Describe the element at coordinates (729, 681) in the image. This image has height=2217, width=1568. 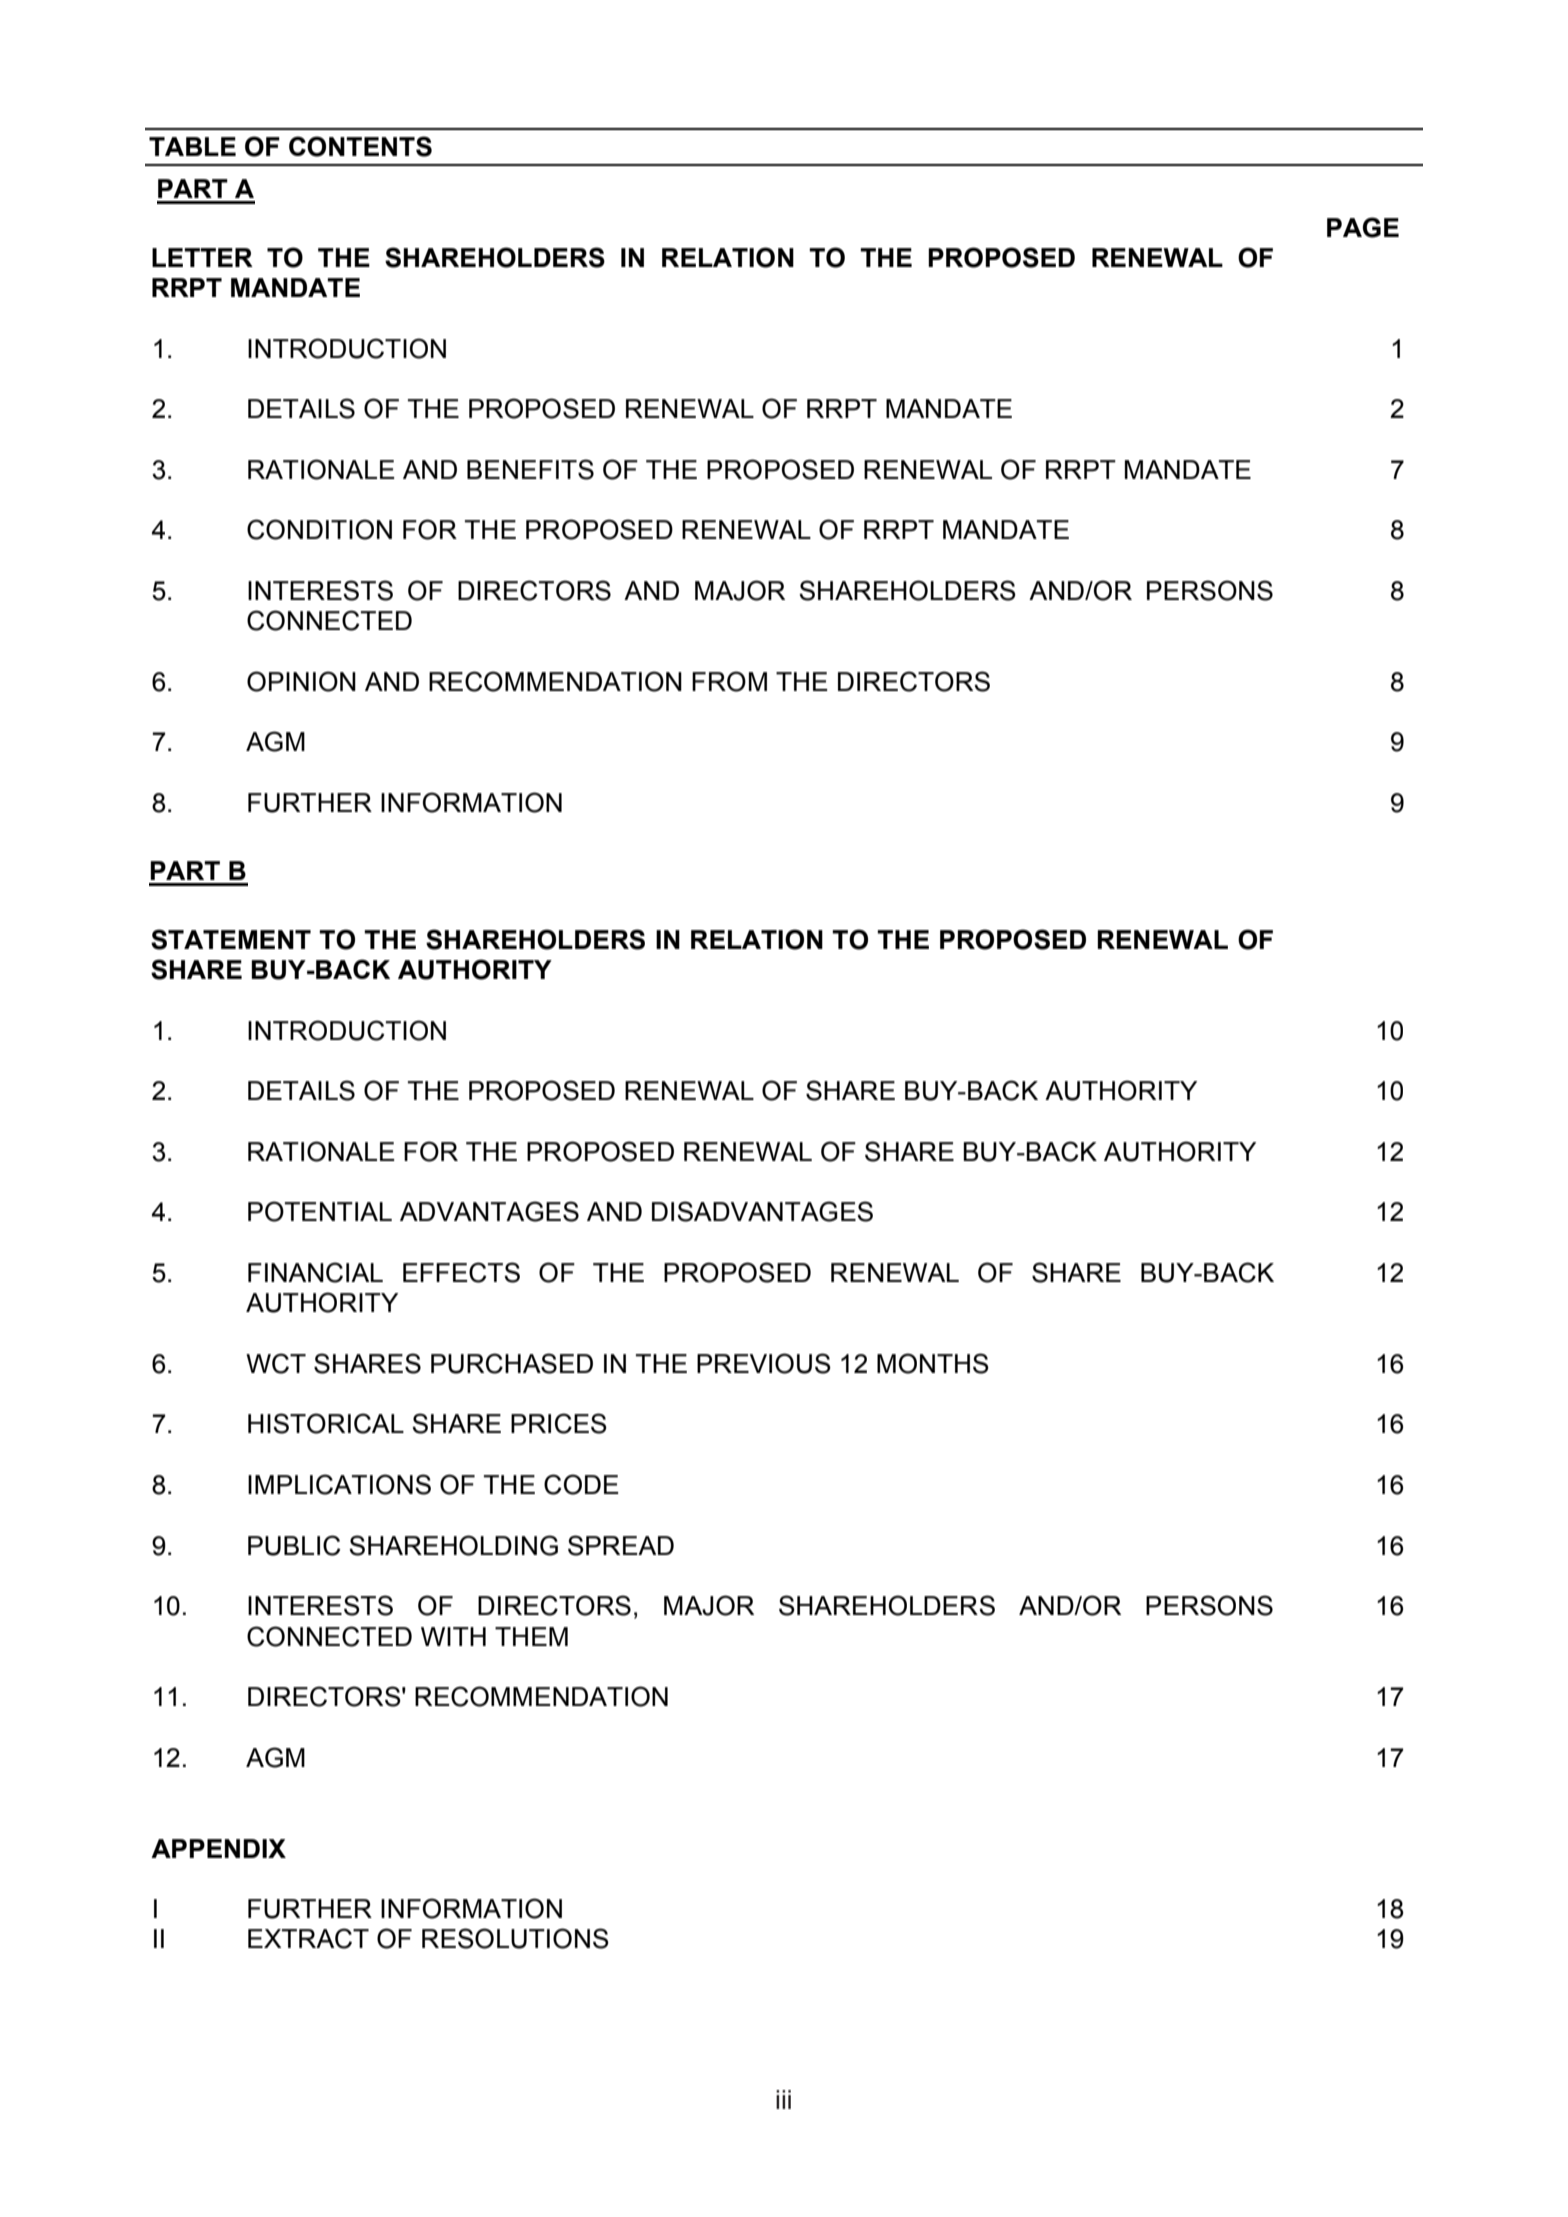
I see `FROM` at that location.
